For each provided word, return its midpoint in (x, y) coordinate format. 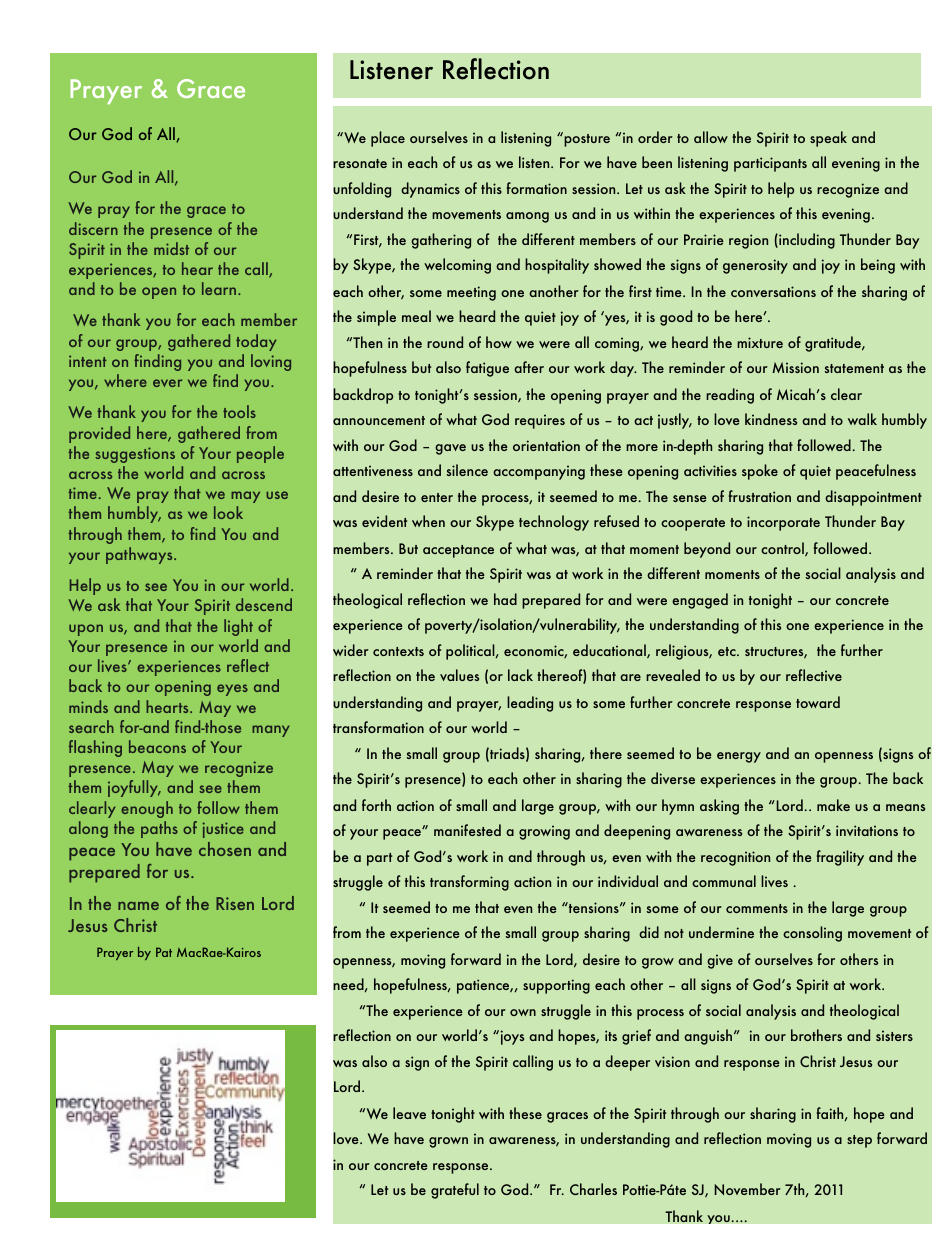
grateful (455, 1191)
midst (171, 248)
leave (409, 1113)
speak (828, 139)
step (859, 1141)
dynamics (430, 190)
